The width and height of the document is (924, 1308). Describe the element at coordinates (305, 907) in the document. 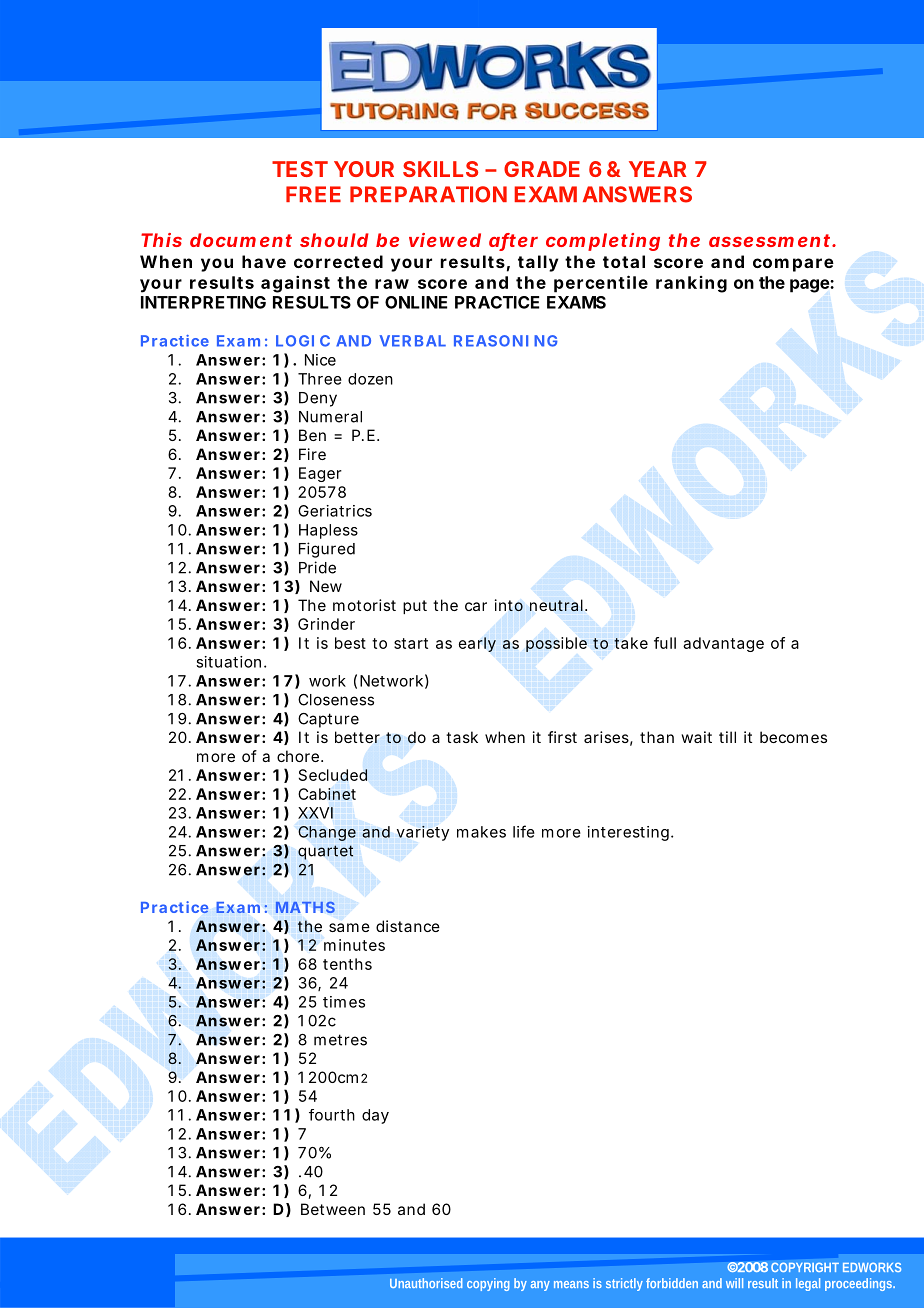

I see `MATHS` at that location.
